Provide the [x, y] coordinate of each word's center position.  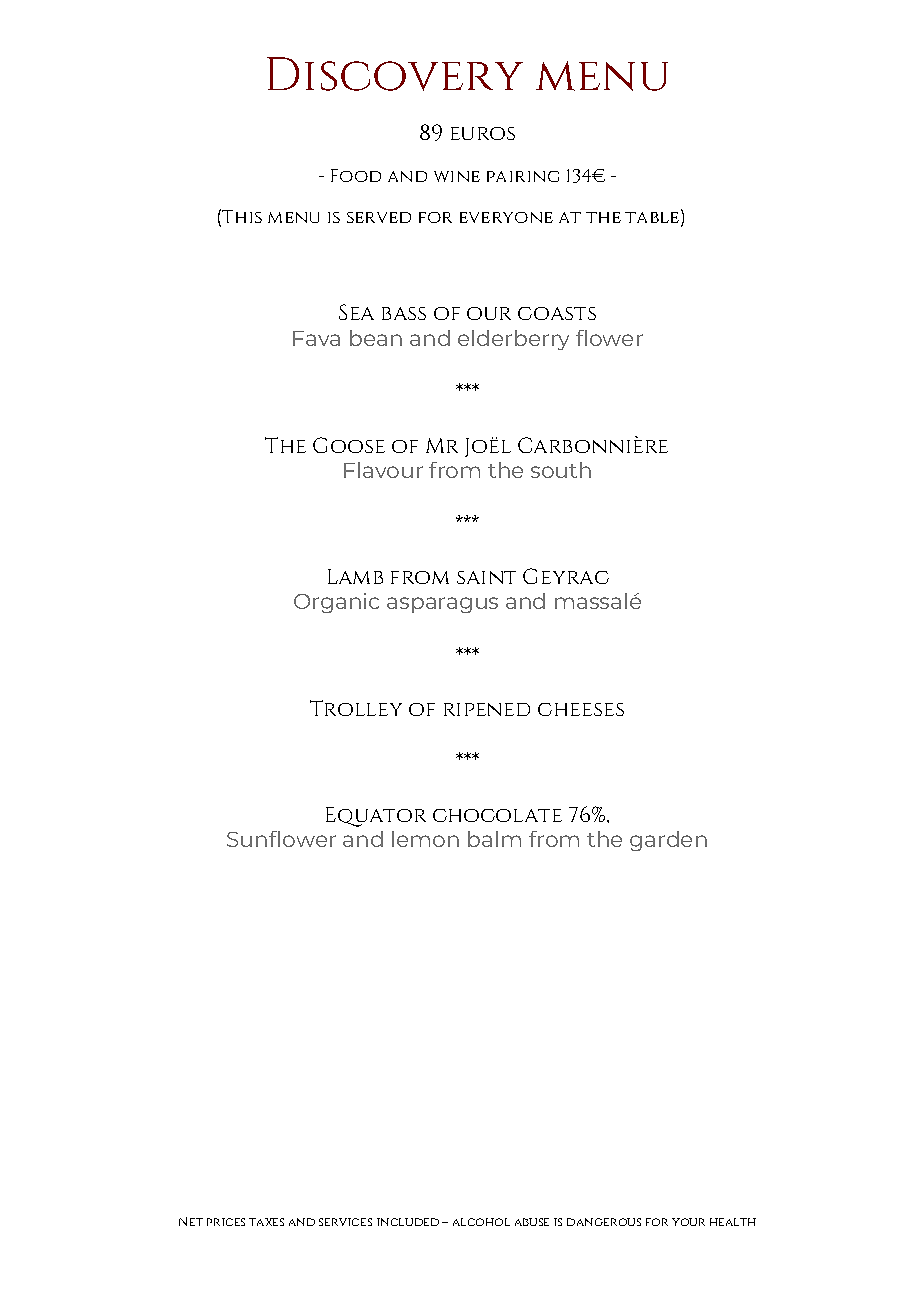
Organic [336, 603]
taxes [266, 1222]
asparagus [442, 605]
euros [483, 133]
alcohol [481, 1222]
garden [668, 841]
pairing [523, 176]
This [242, 216]
